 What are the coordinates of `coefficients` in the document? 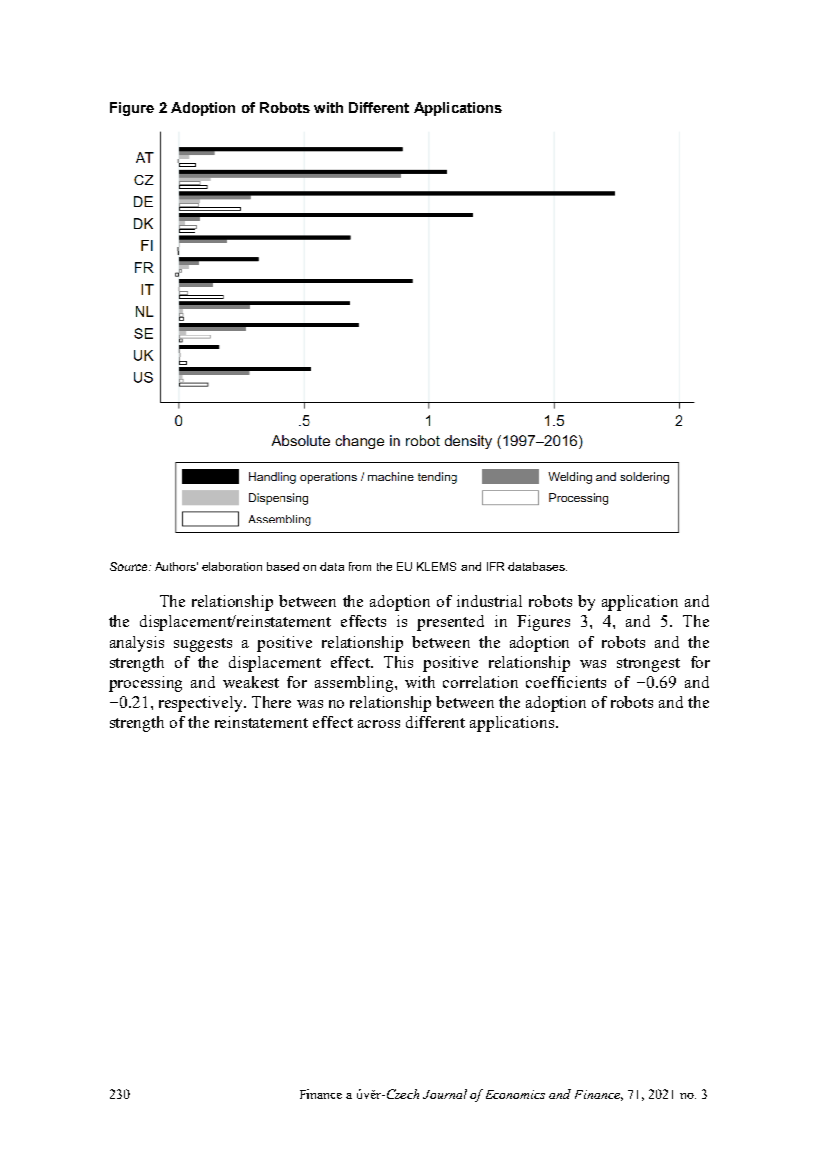 It's located at (566, 682).
